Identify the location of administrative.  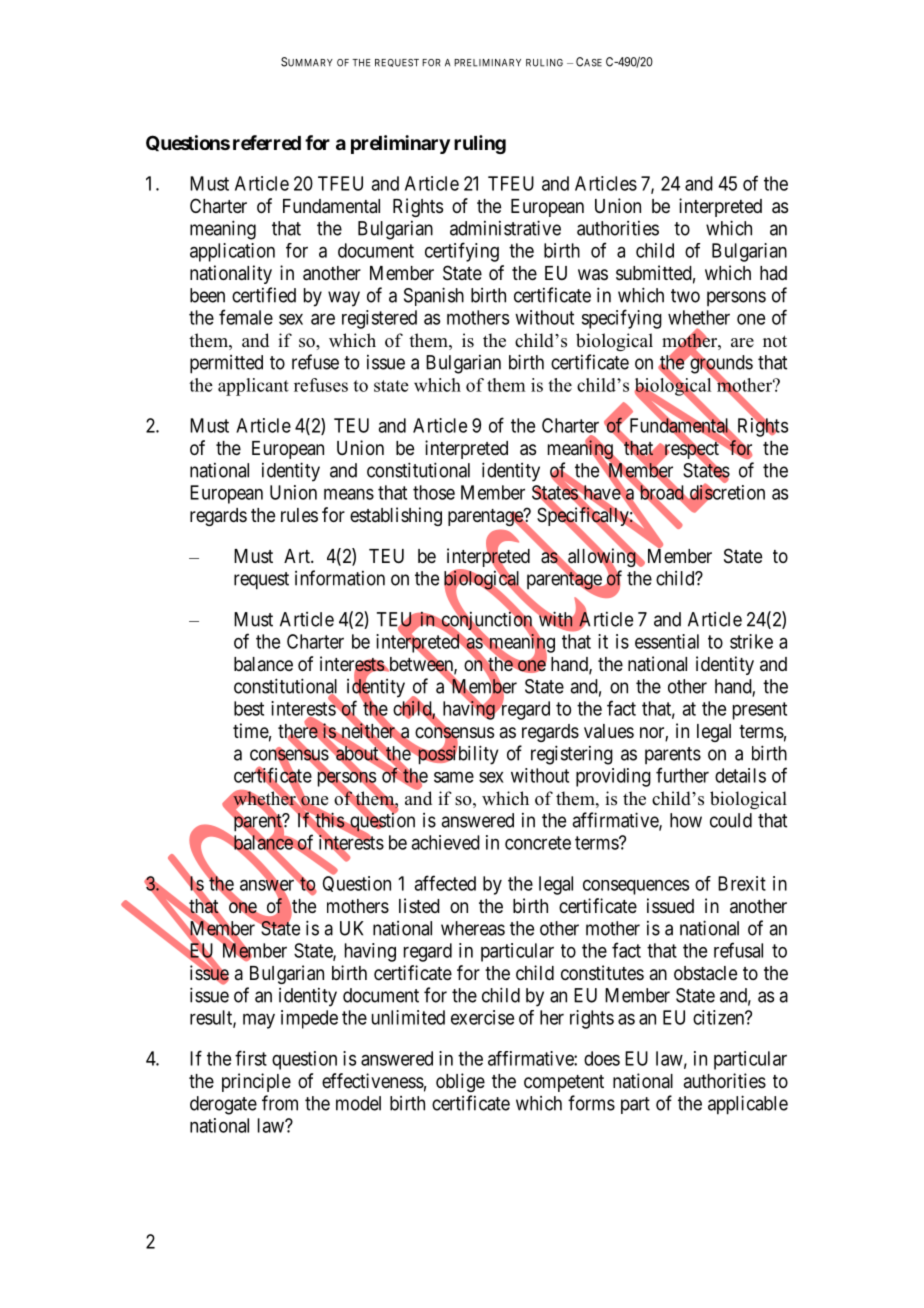
(505, 228).
